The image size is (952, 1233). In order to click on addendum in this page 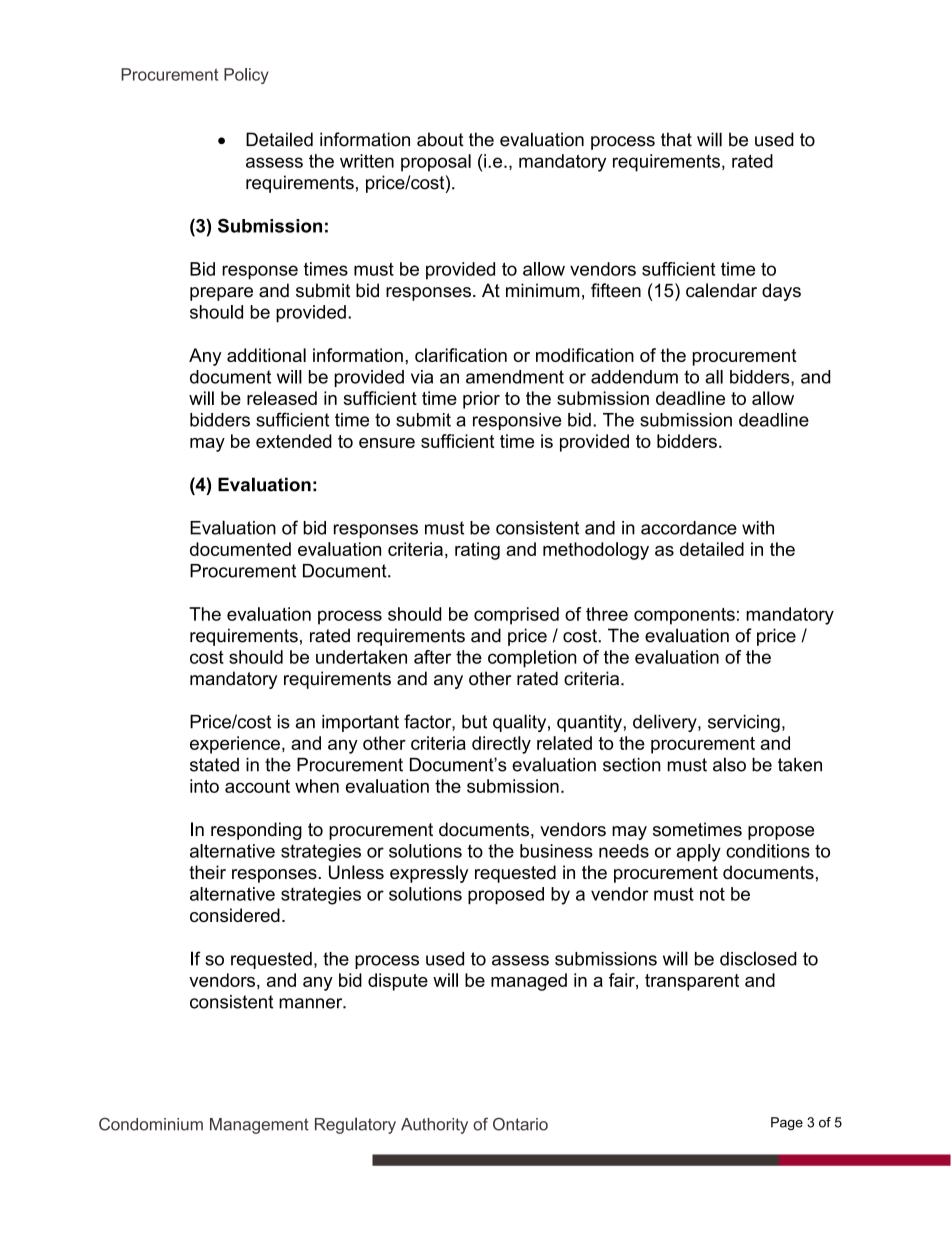, I will do `click(634, 377)`.
